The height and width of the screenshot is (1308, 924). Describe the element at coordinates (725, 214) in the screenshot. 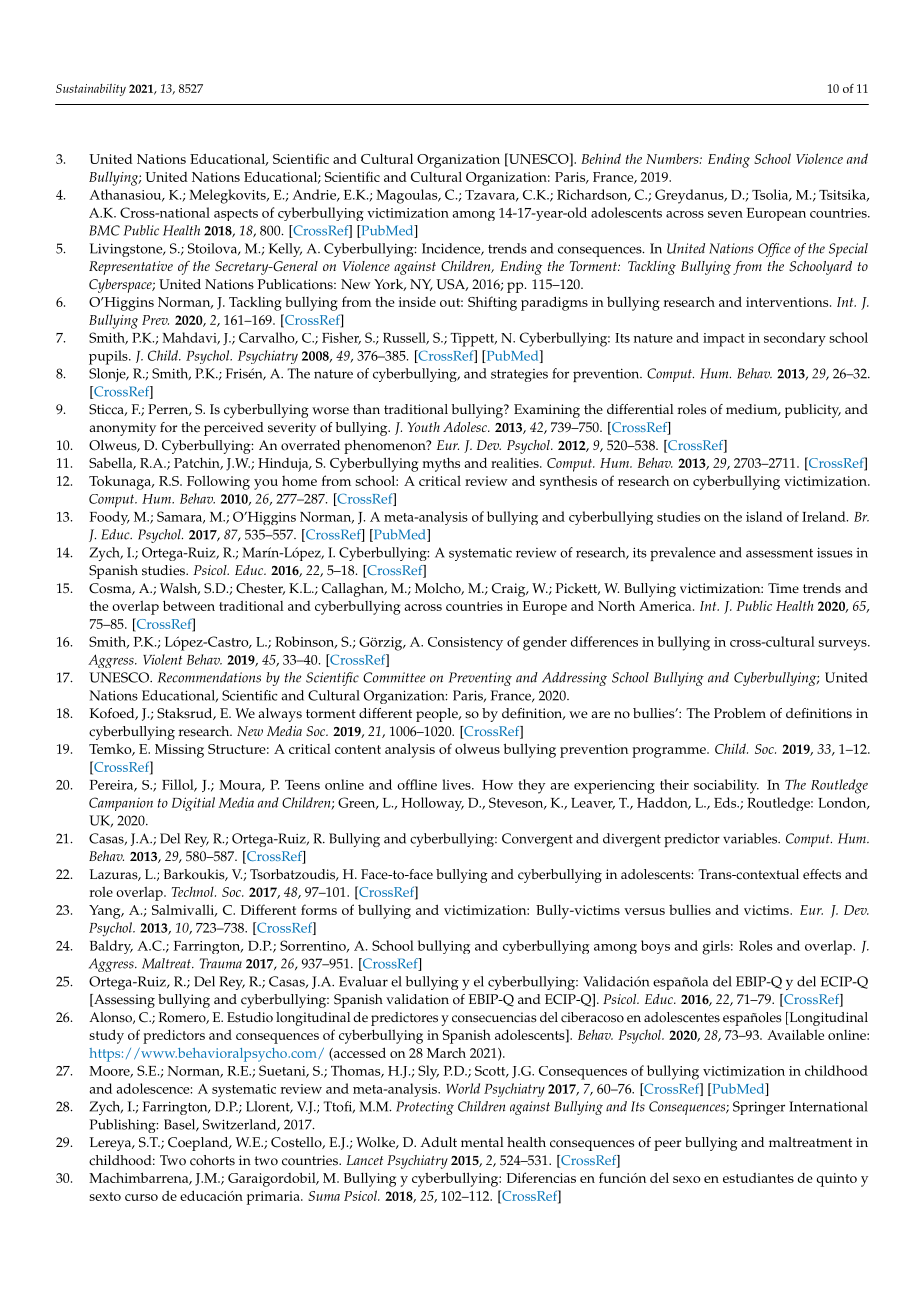

I see `seven` at that location.
